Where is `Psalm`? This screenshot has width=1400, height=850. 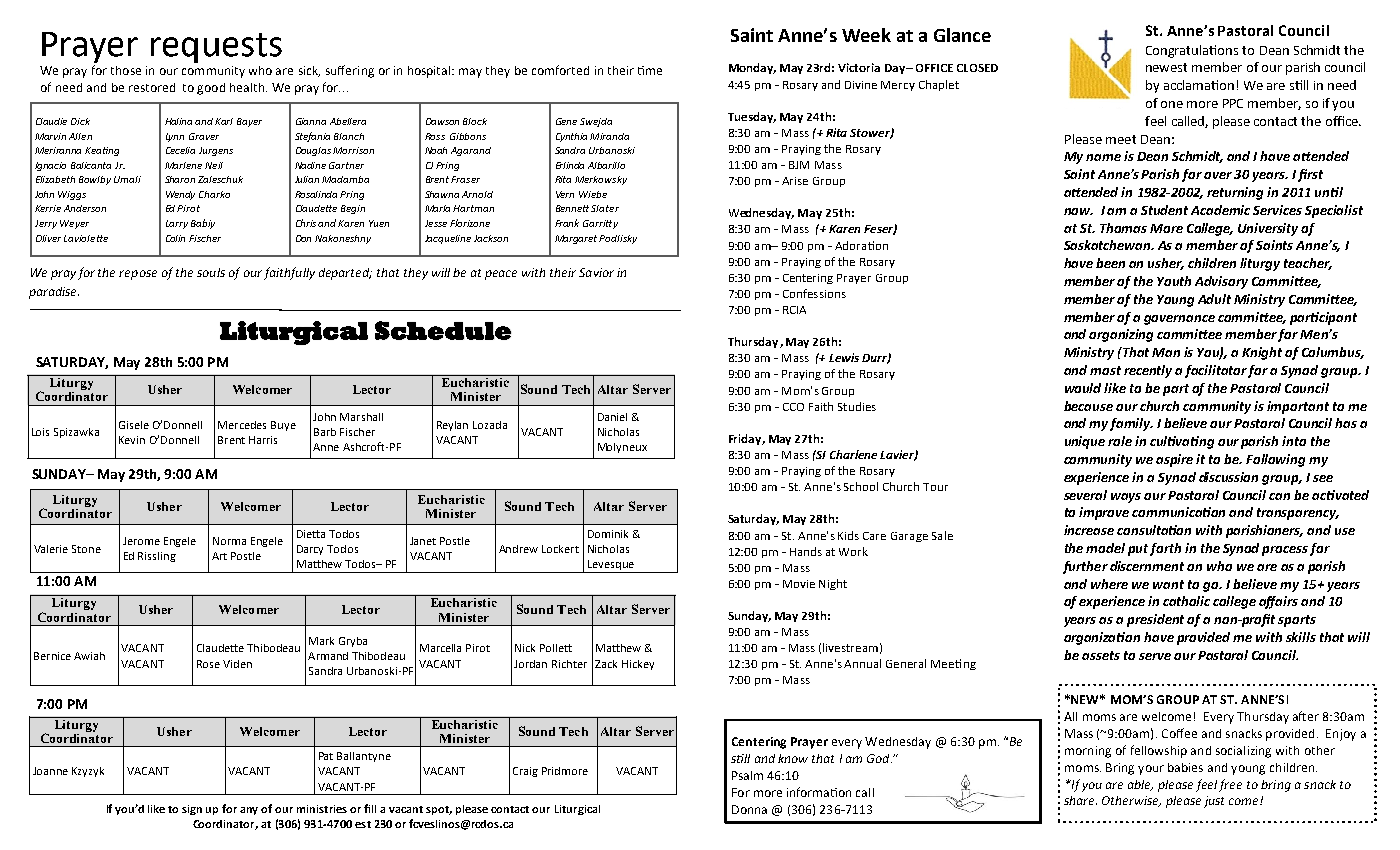 Psalm is located at coordinates (747, 775).
